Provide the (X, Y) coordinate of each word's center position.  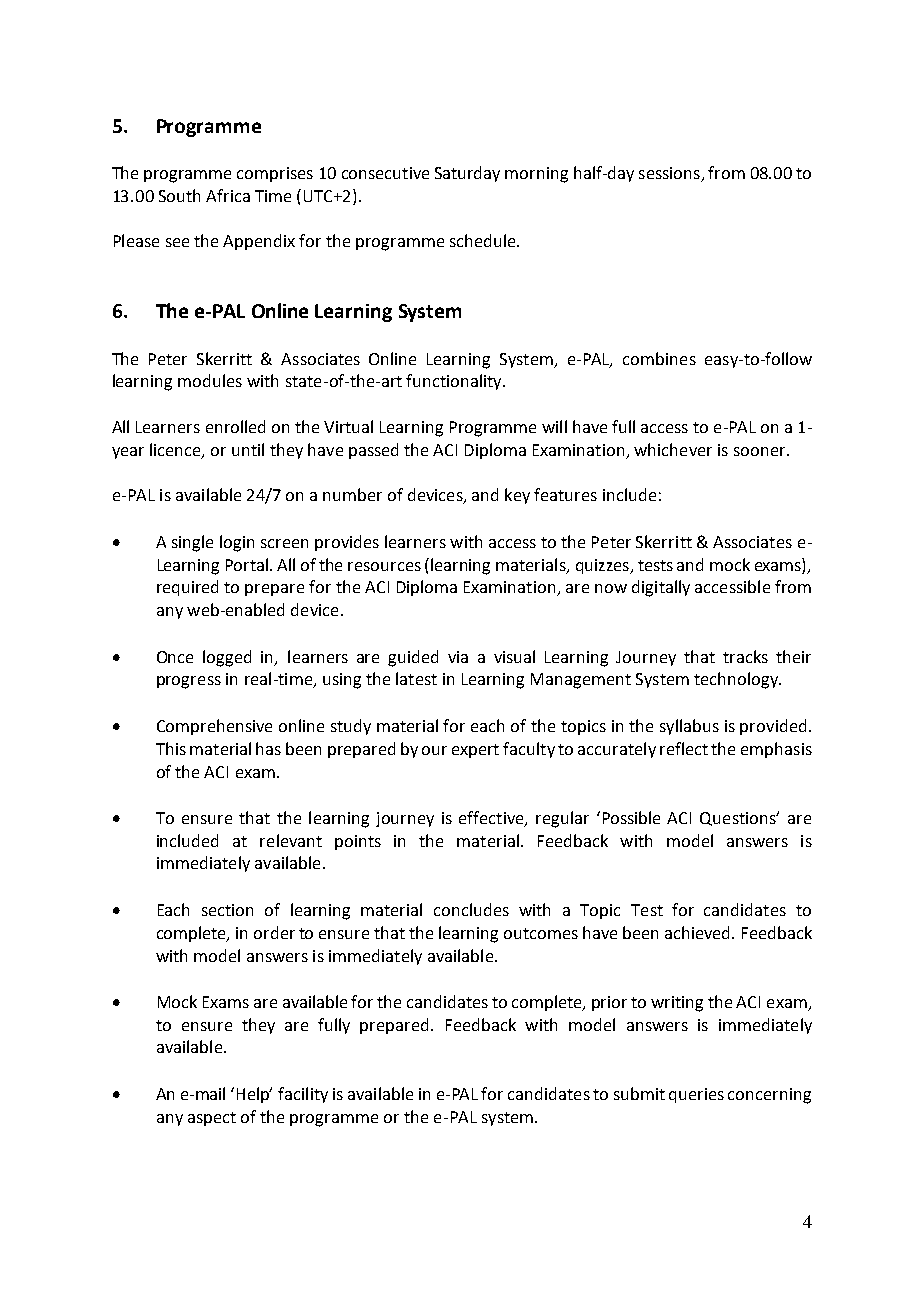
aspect (212, 1119)
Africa (228, 195)
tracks (745, 656)
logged (227, 658)
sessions (669, 173)
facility (303, 1095)
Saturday (467, 174)
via (458, 657)
